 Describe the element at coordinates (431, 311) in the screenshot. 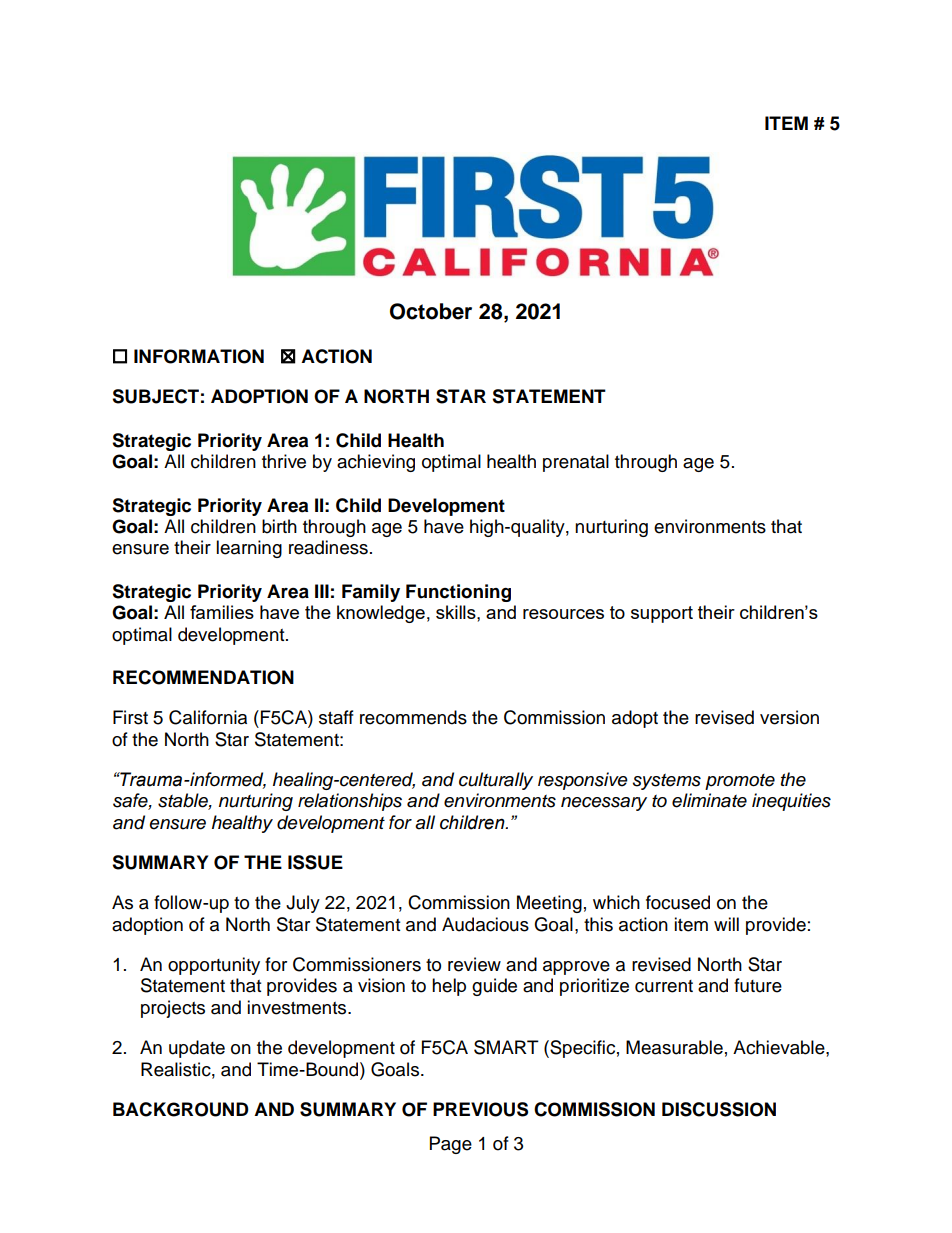

I see `October` at that location.
